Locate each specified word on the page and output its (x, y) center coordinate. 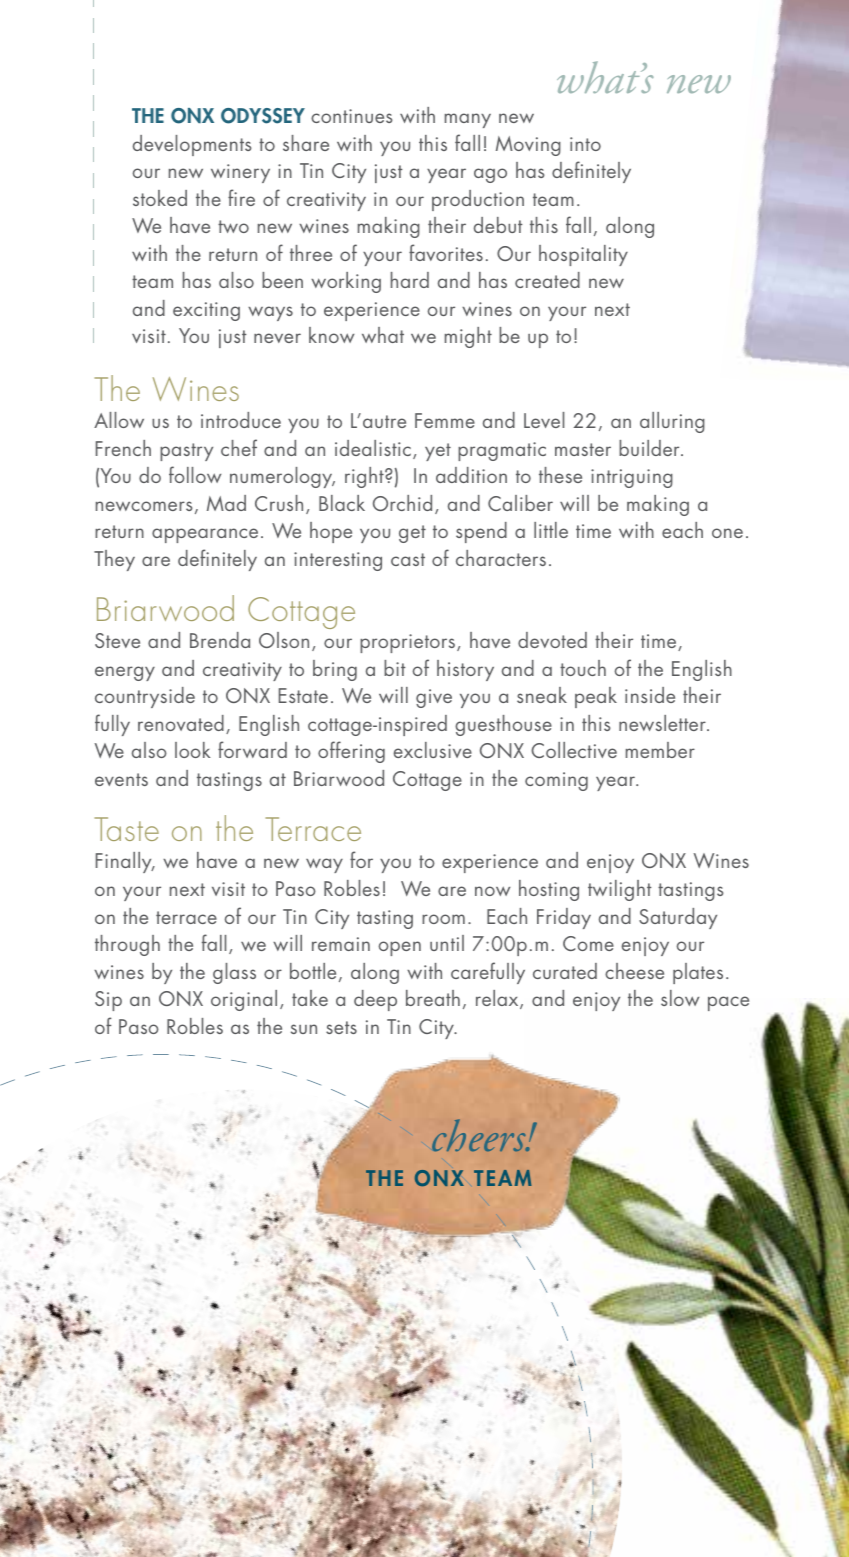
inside (650, 695)
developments (192, 145)
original (244, 1000)
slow (680, 998)
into (585, 144)
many (468, 120)
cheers (480, 1135)
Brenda (220, 640)
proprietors (407, 643)
